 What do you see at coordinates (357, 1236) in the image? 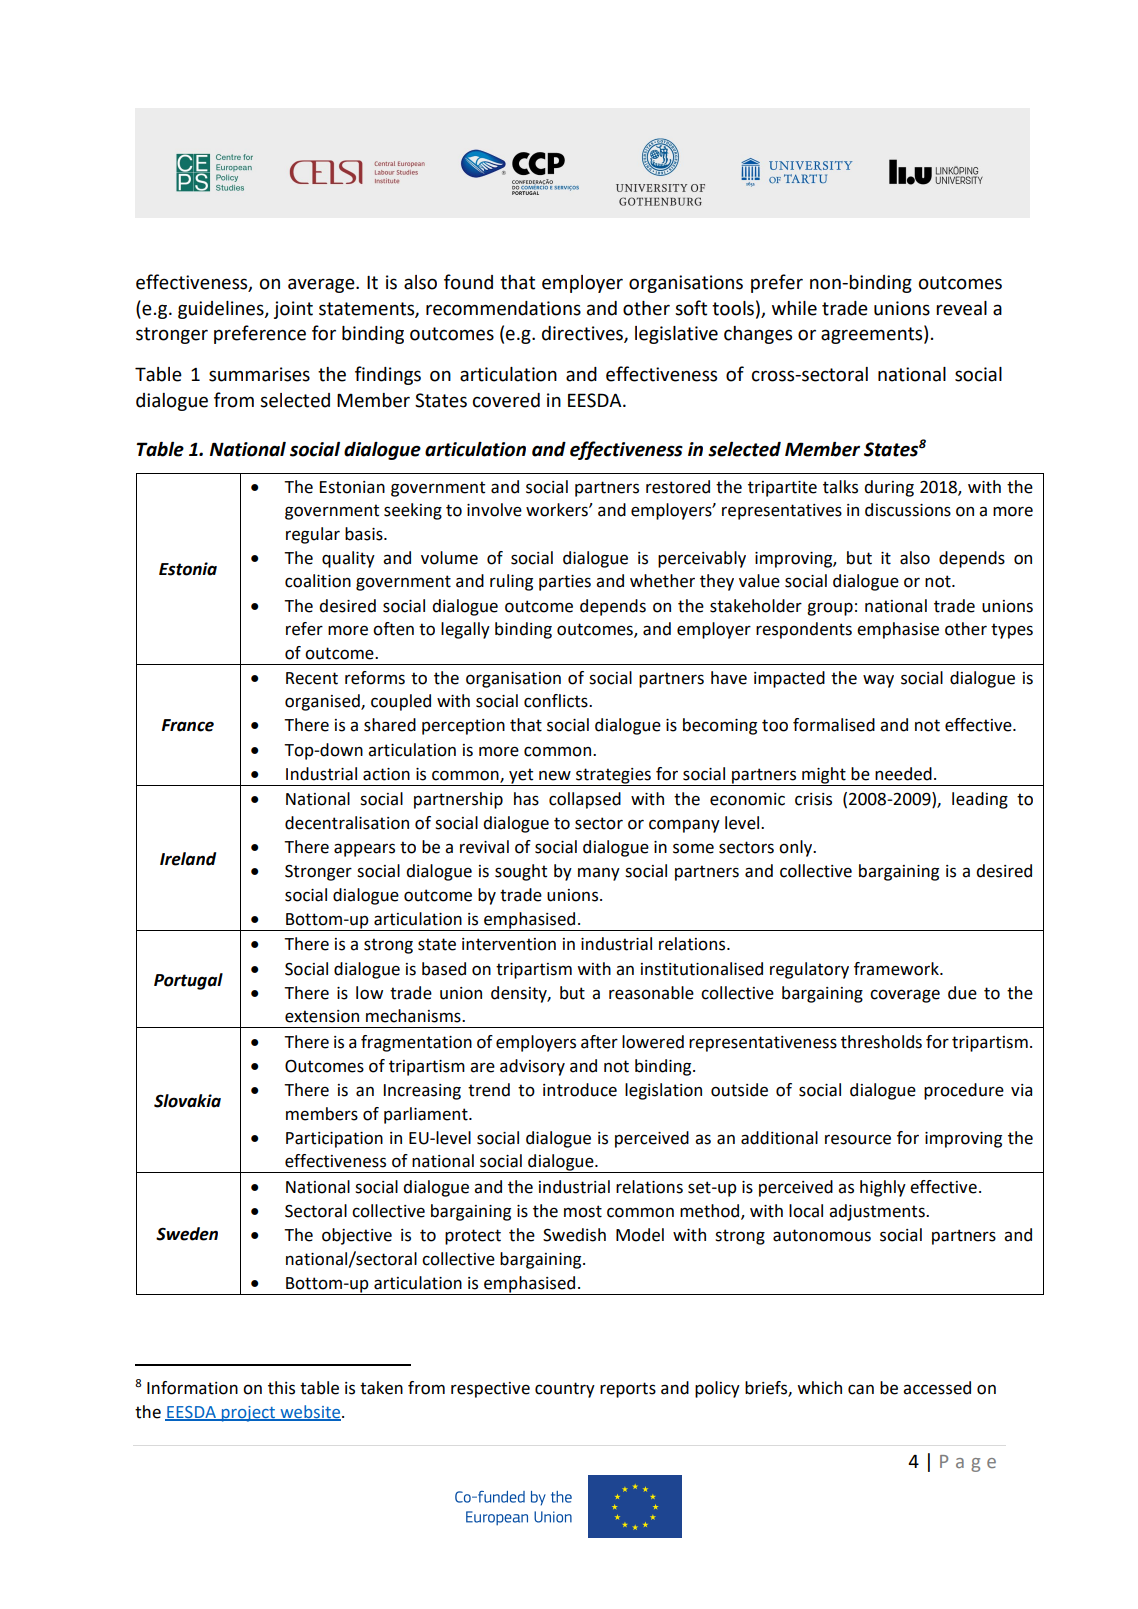
I see `objective` at bounding box center [357, 1236].
